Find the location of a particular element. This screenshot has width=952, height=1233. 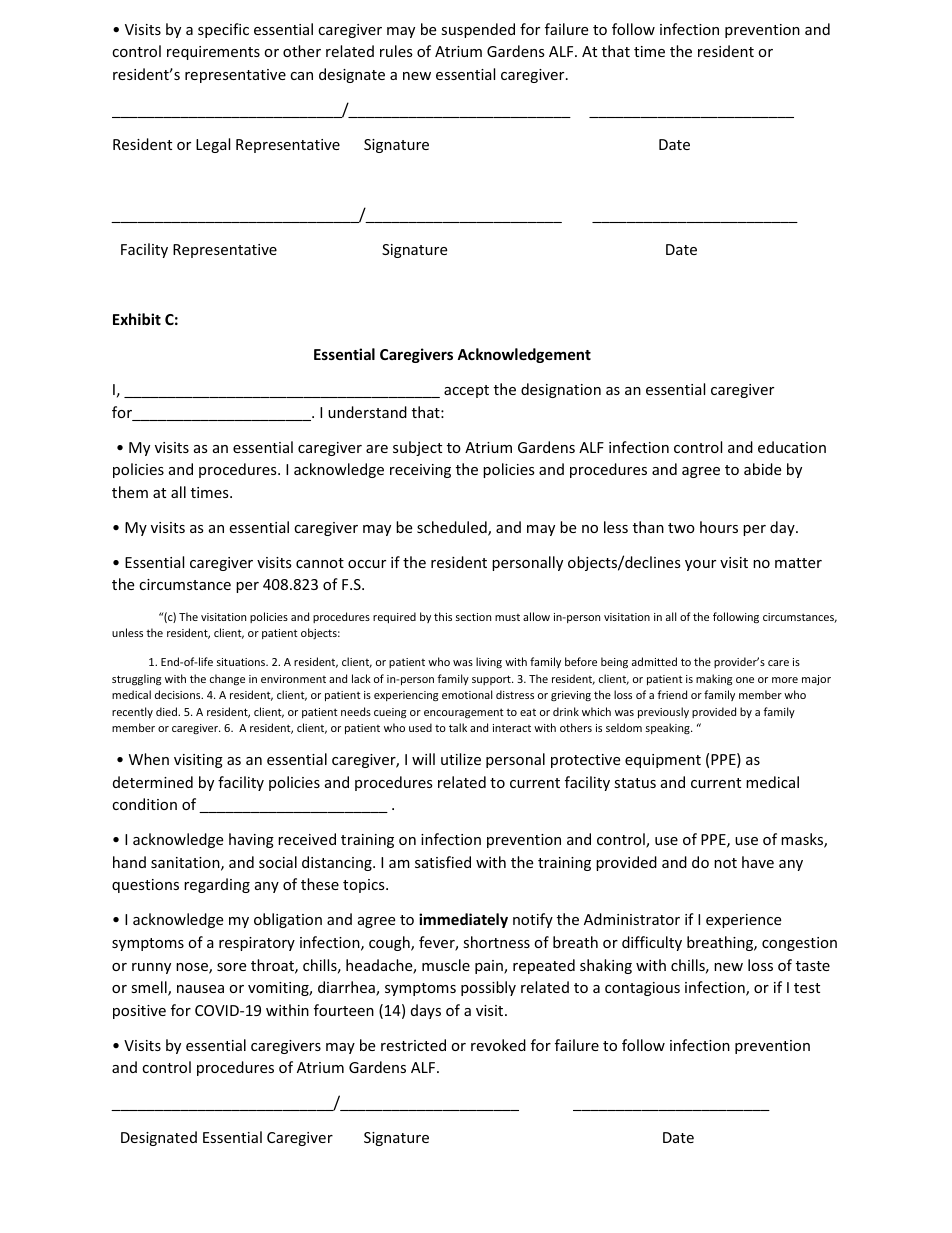

requirements is located at coordinates (213, 53).
